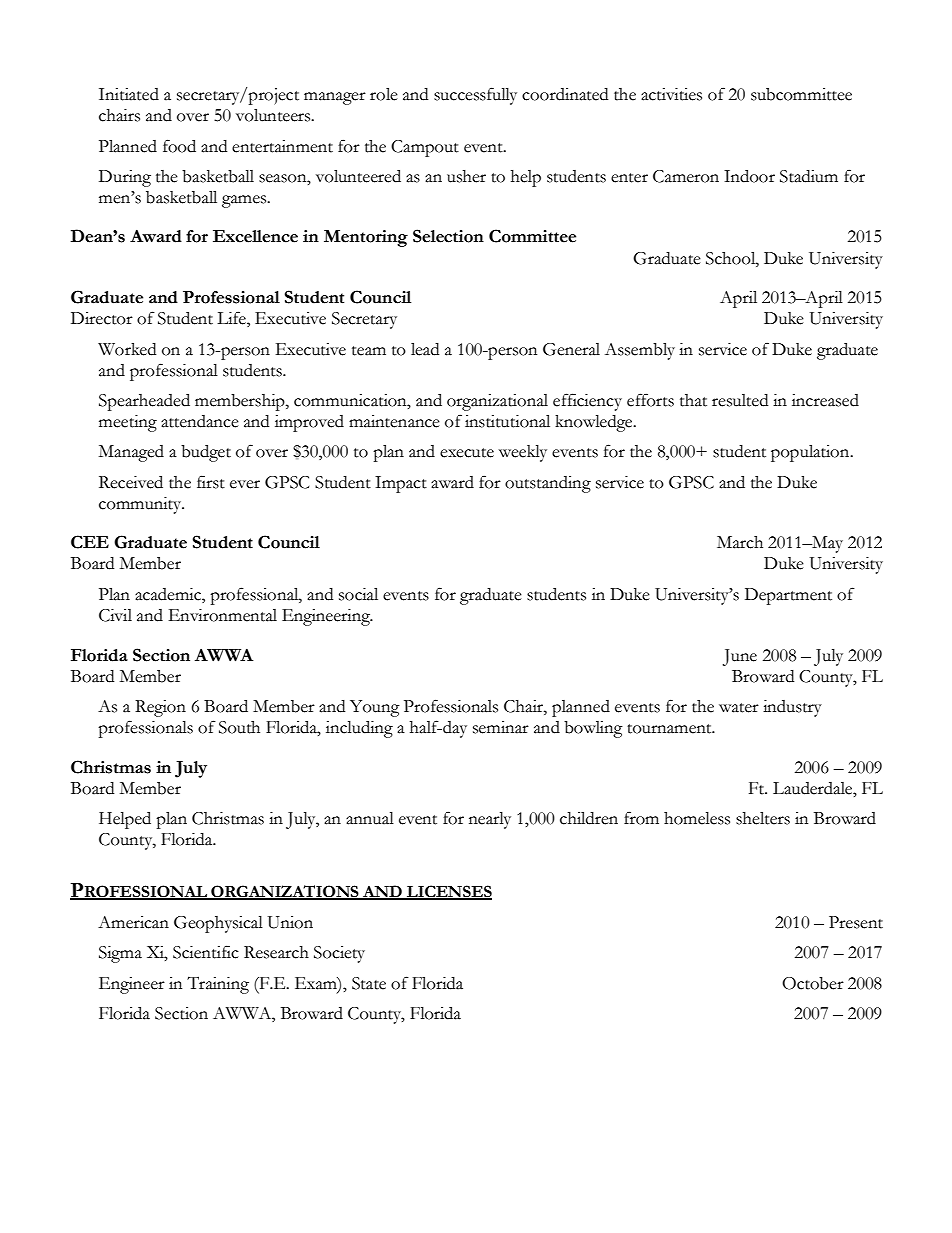  What do you see at coordinates (740, 542) in the screenshot?
I see `March` at bounding box center [740, 542].
